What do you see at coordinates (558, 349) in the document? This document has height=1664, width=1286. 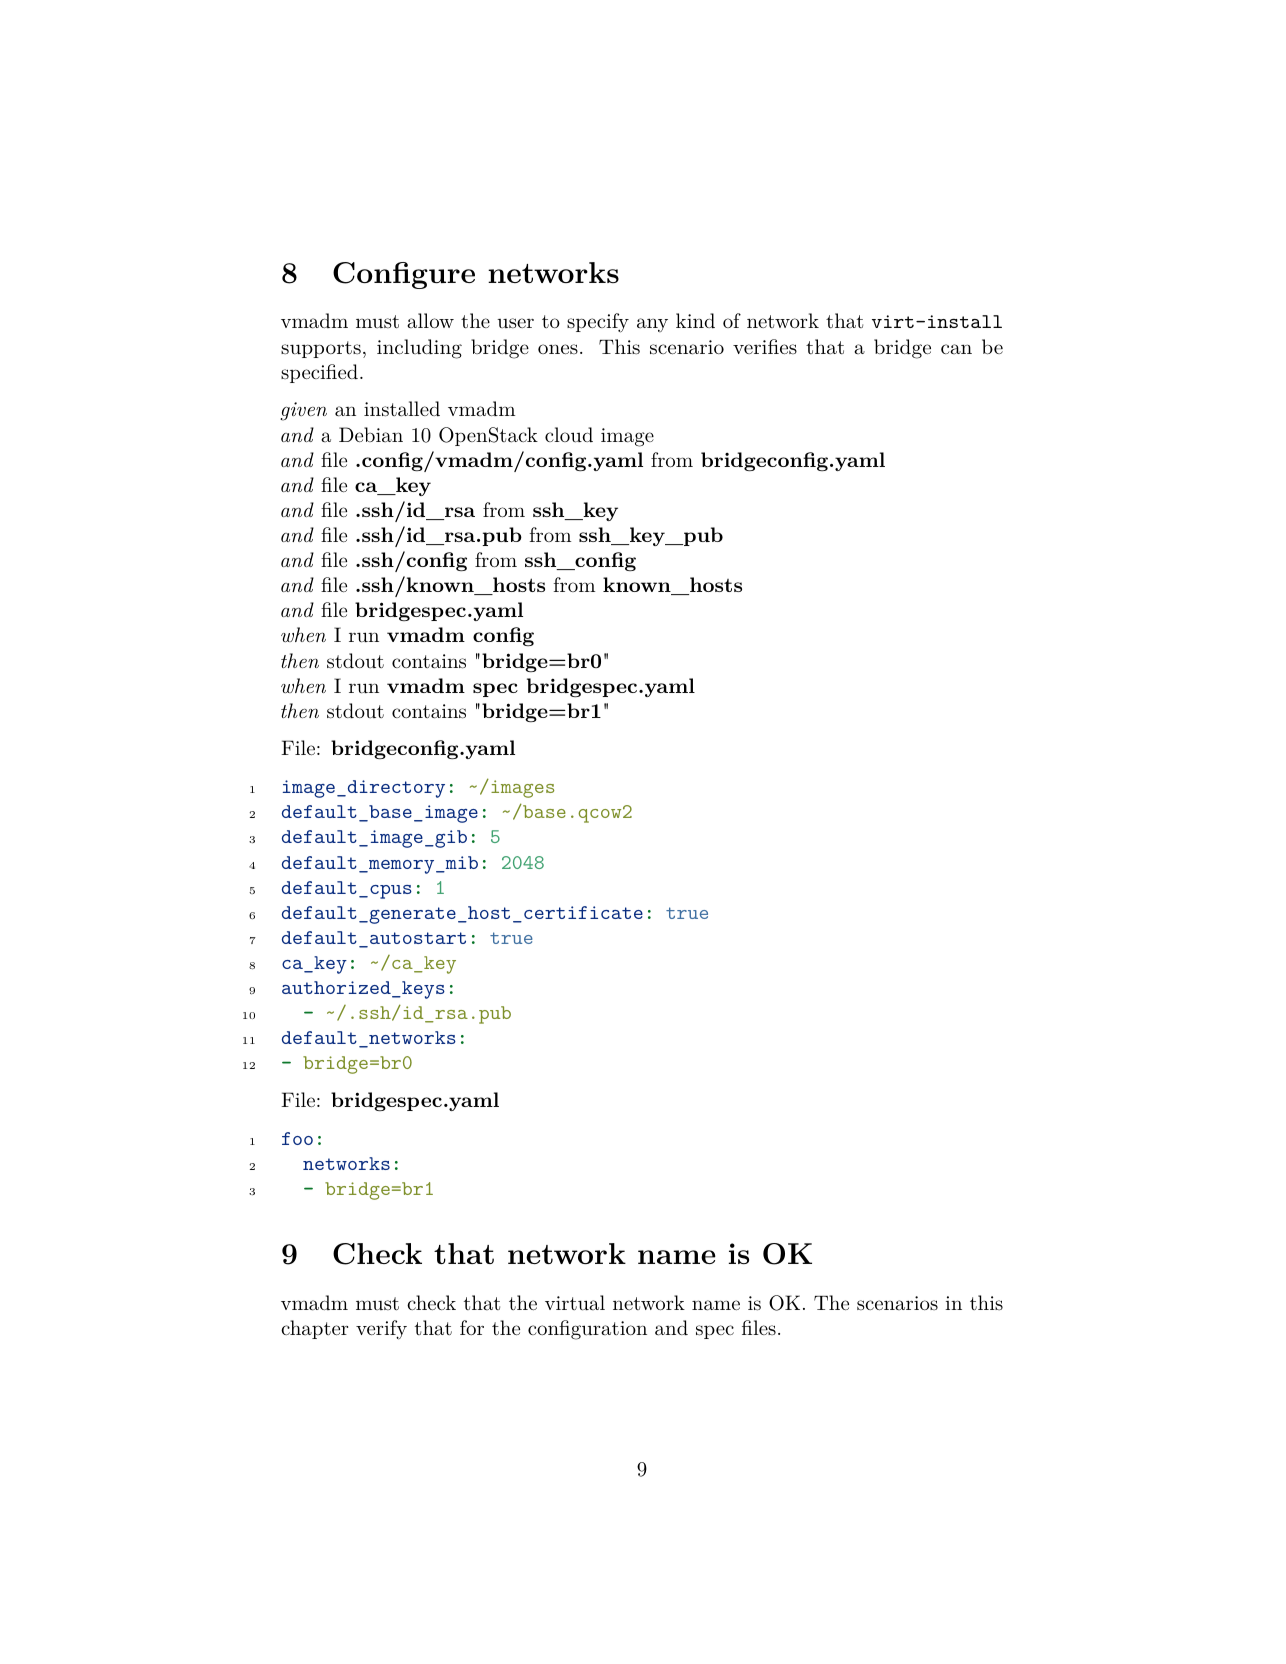 I see `ones` at bounding box center [558, 349].
